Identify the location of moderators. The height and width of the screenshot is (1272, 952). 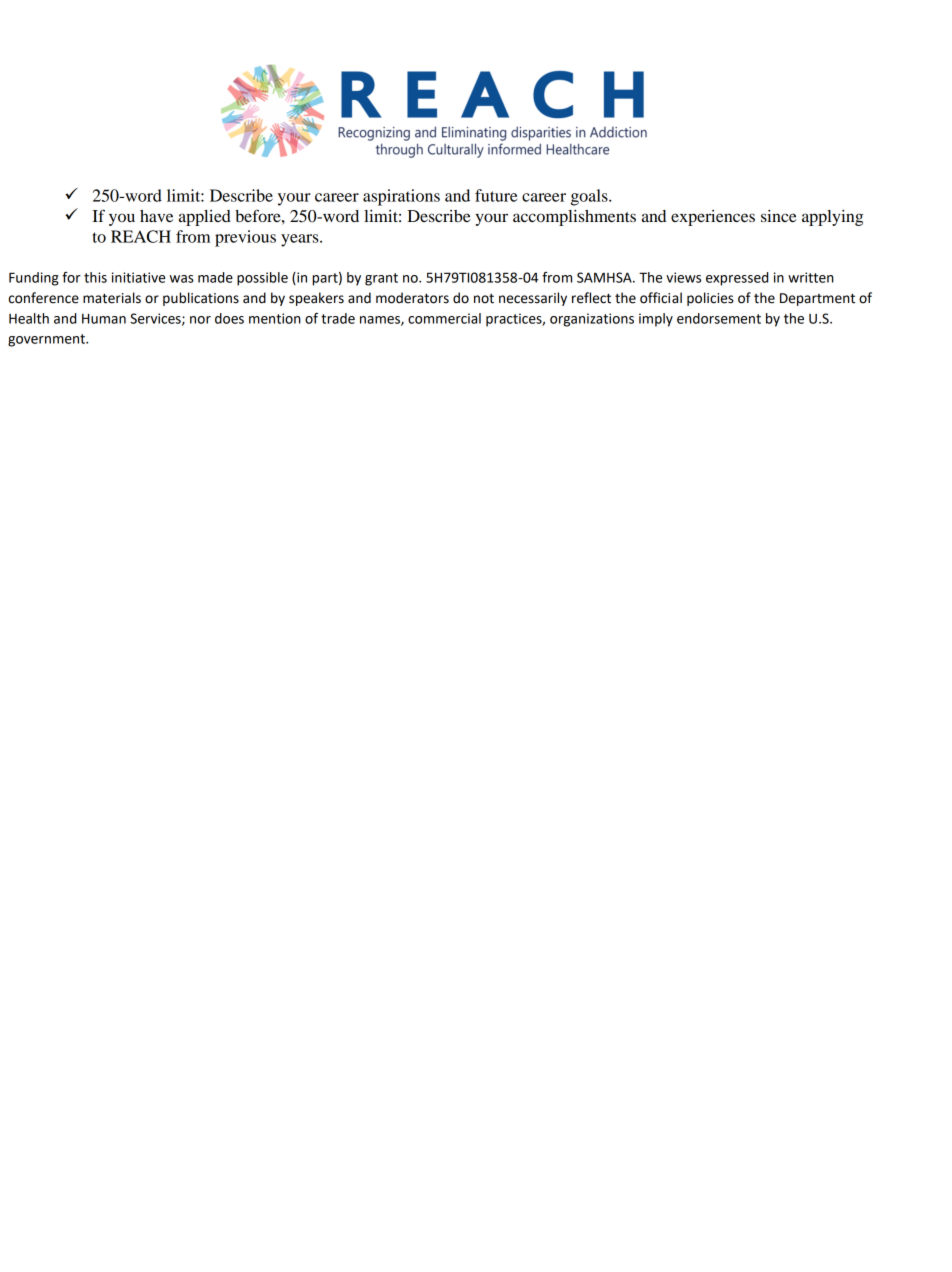
(412, 298).
